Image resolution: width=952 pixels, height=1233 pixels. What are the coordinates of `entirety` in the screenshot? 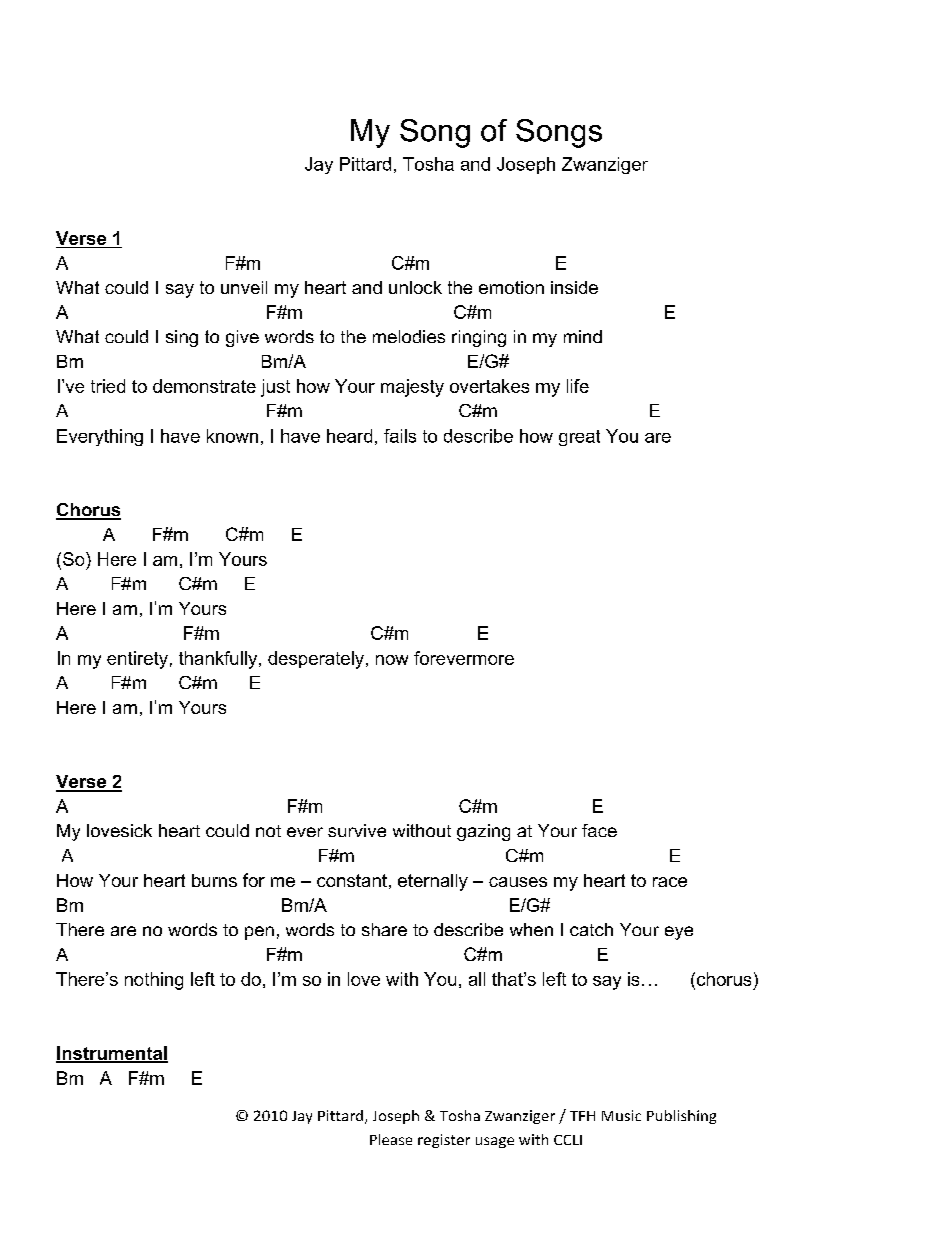 It's located at (137, 660).
